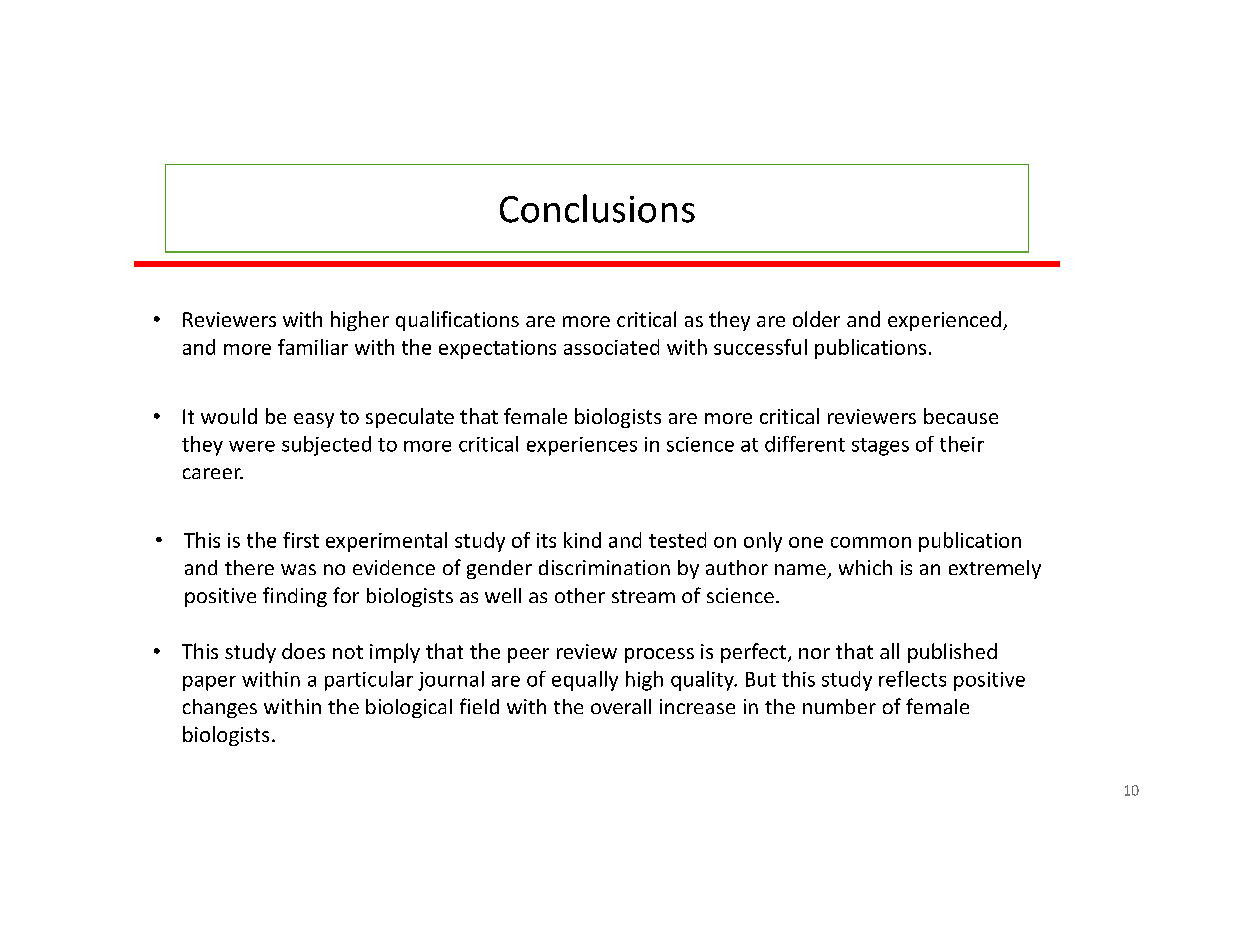 The width and height of the screenshot is (1233, 952). Describe the element at coordinates (298, 569) in the screenshot. I see `was` at that location.
